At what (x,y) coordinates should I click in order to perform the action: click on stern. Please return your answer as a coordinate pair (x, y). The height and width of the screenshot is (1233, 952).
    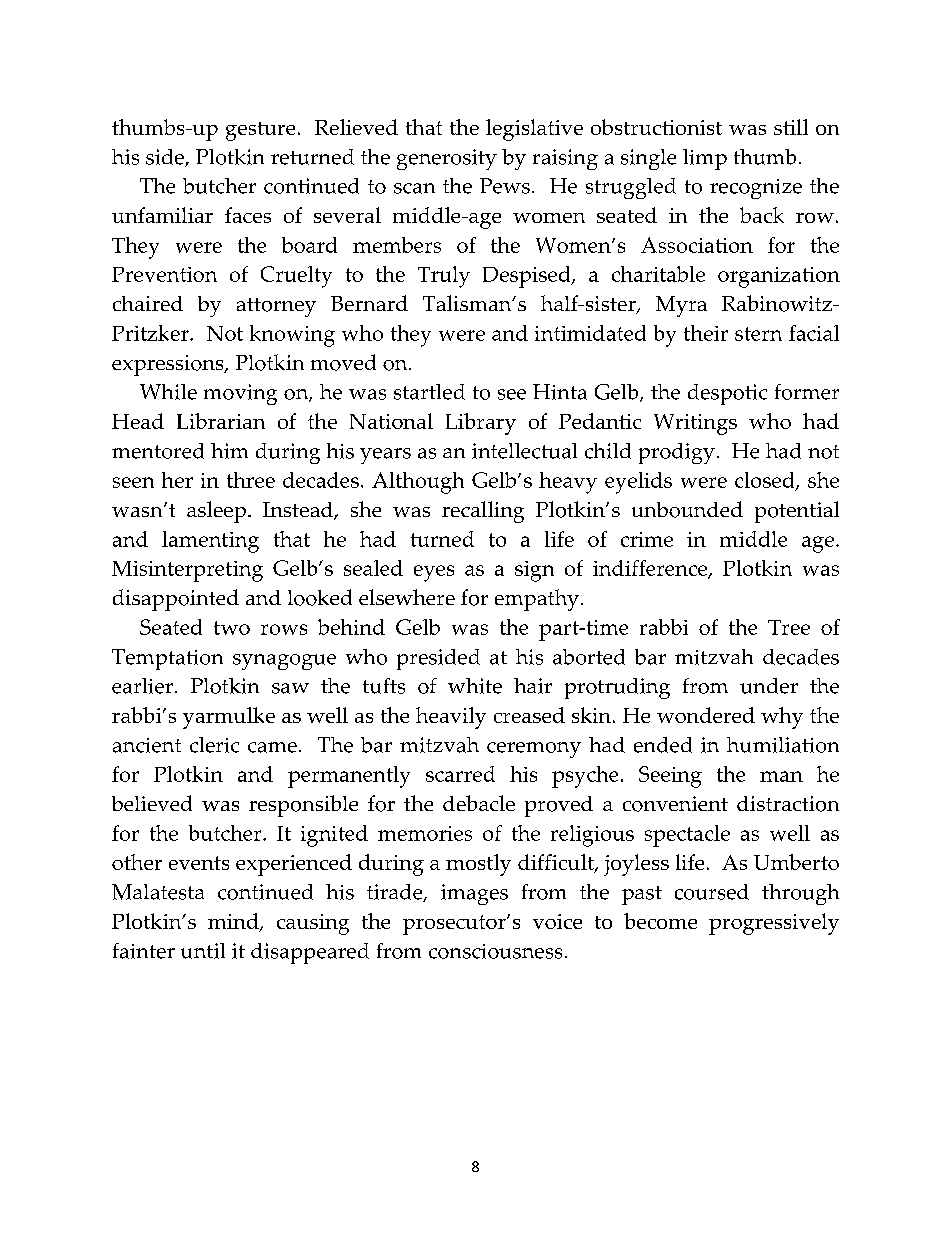
    Looking at the image, I should click on (758, 334).
